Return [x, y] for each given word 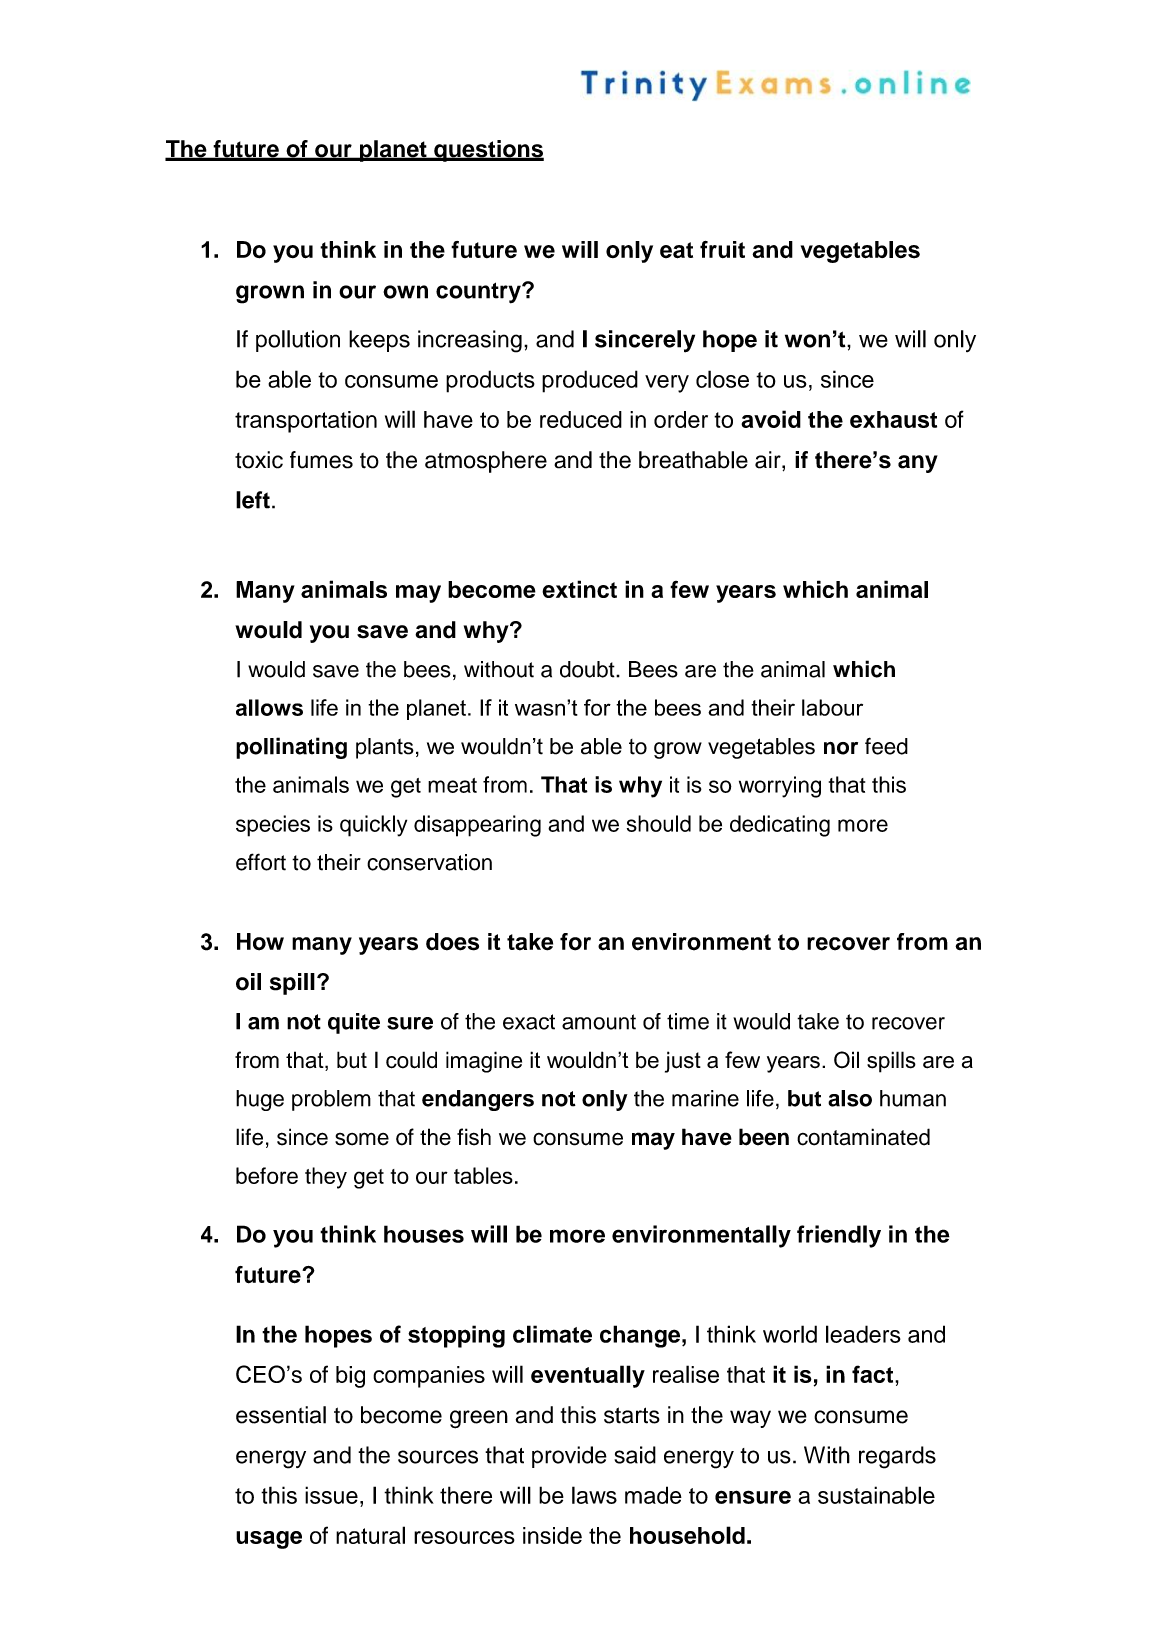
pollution [298, 341]
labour [832, 707]
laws [594, 1495]
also [850, 1098]
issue [331, 1495]
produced [590, 381]
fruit [722, 249]
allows [269, 707]
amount [599, 1022]
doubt [588, 669]
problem [331, 1100]
